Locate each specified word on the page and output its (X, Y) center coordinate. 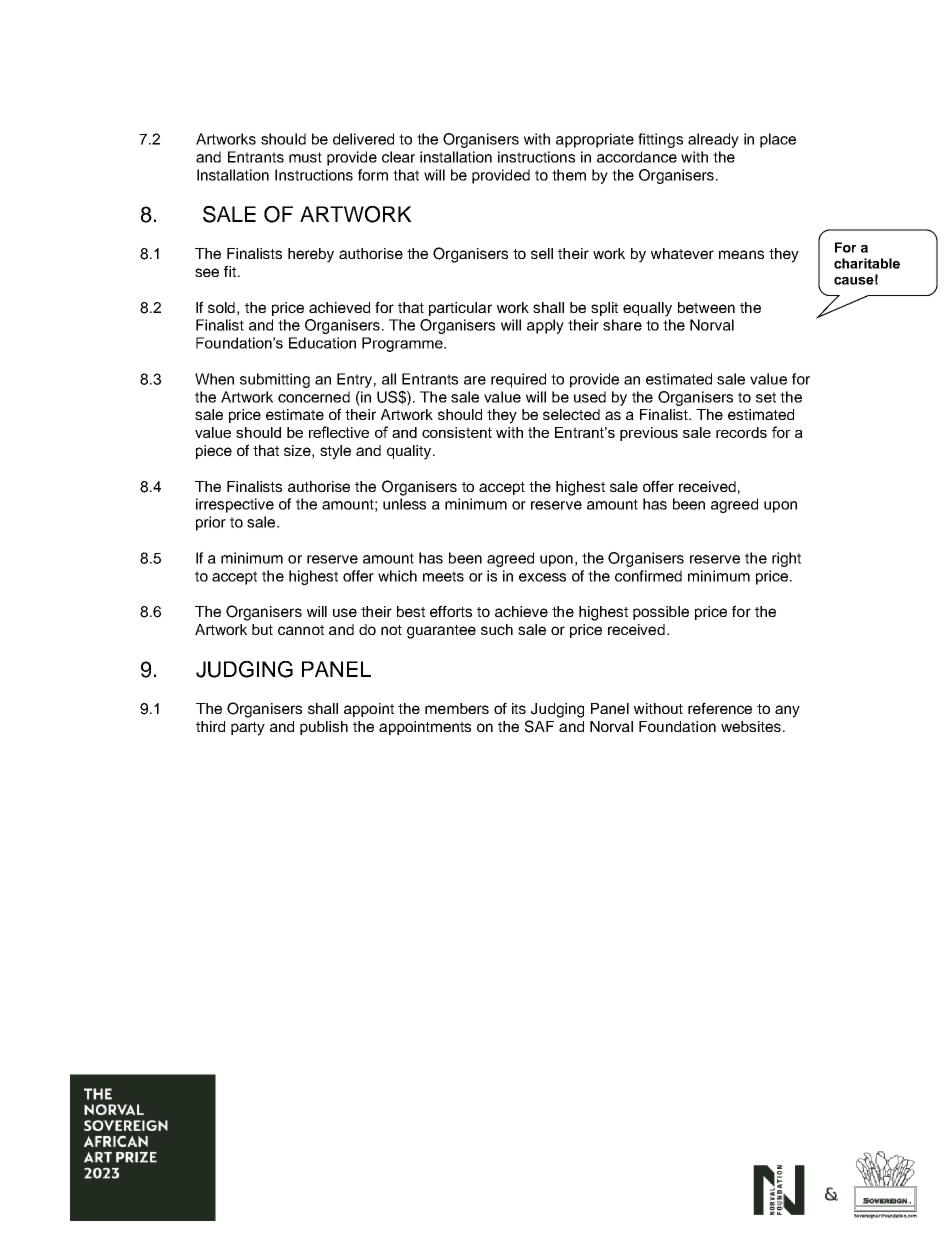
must (305, 157)
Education (322, 343)
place (778, 140)
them (569, 175)
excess (542, 577)
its (519, 708)
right (786, 559)
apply (545, 326)
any (787, 711)
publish (324, 728)
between (706, 307)
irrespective (235, 505)
